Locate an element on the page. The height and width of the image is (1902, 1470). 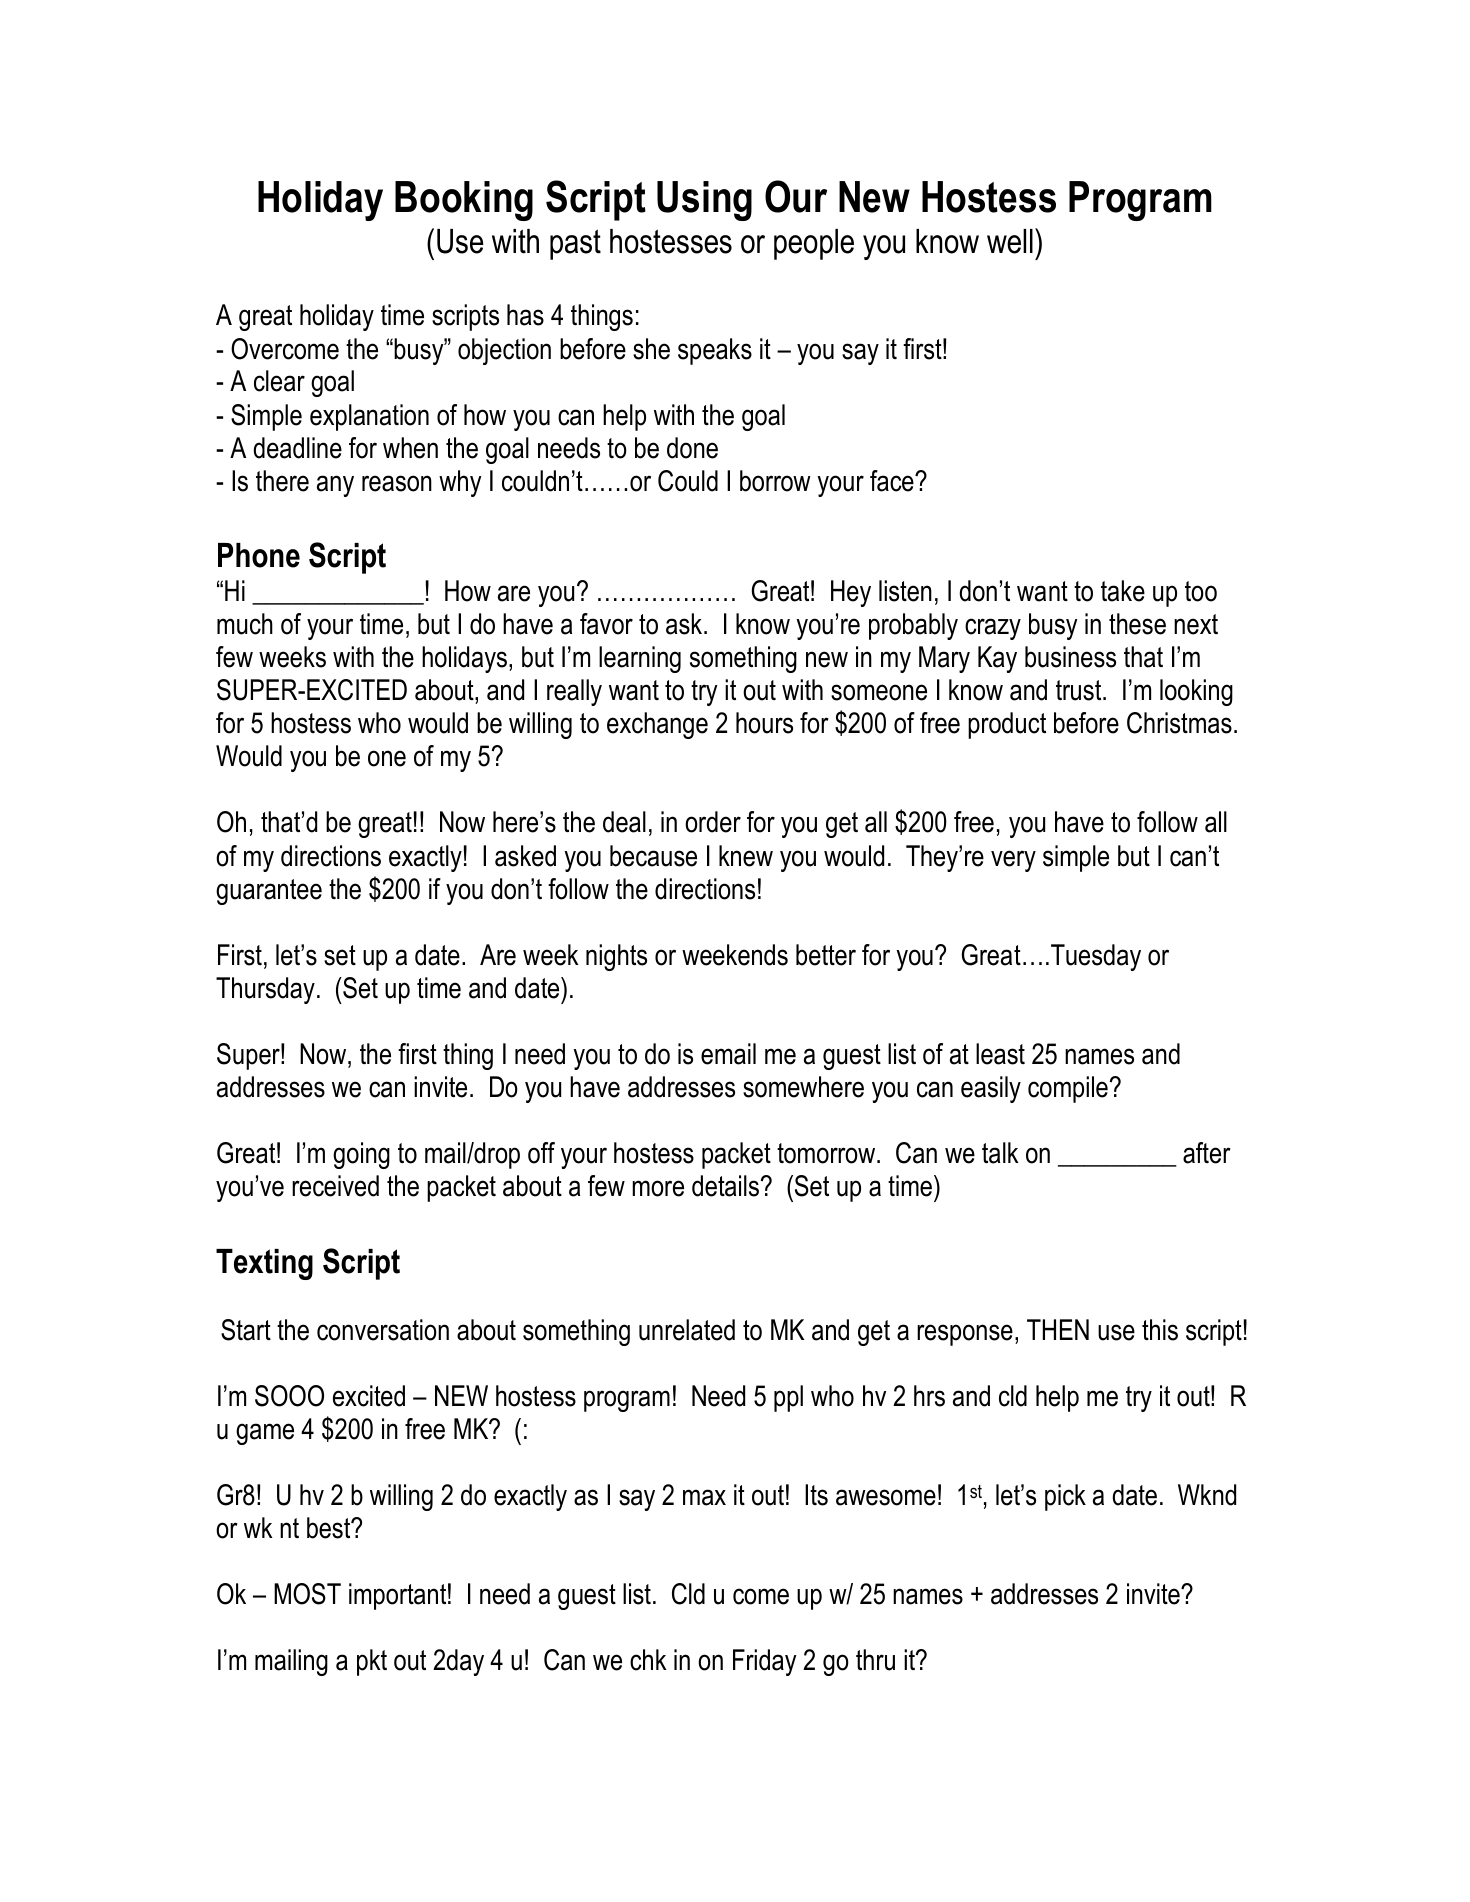
order is located at coordinates (713, 822).
